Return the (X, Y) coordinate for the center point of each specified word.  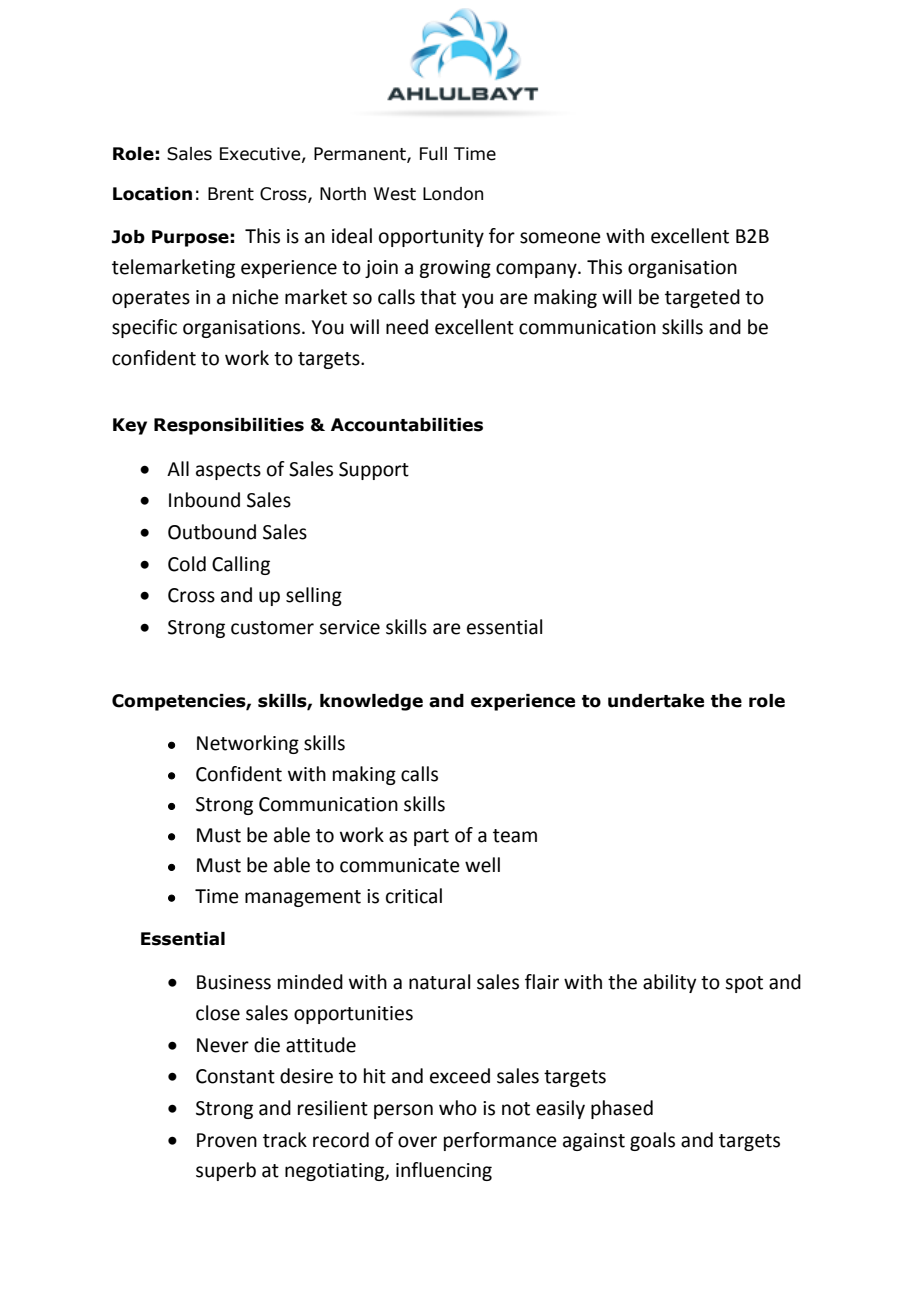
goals (652, 1141)
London (453, 194)
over (417, 1142)
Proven (227, 1140)
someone (560, 238)
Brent (231, 194)
